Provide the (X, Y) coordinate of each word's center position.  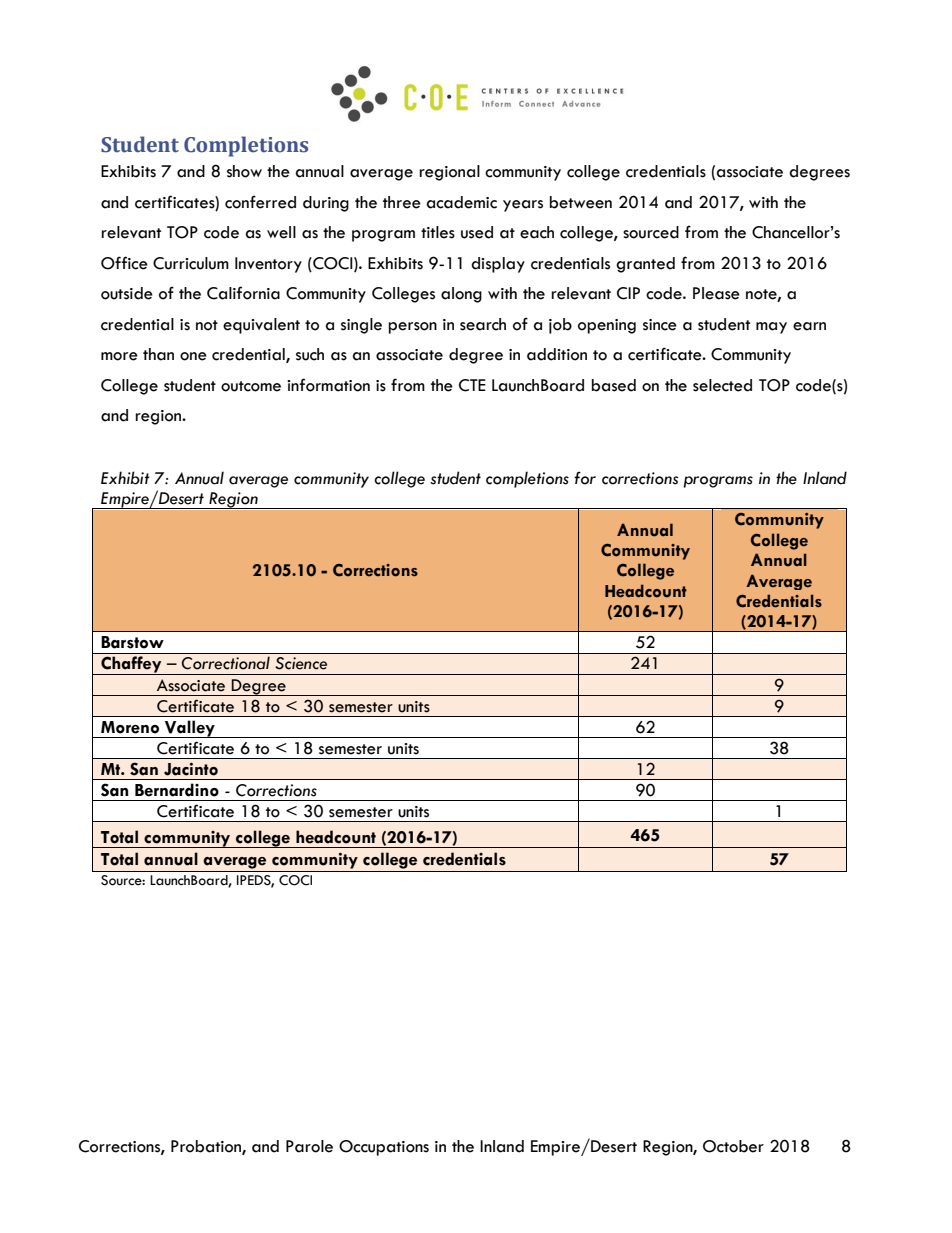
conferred (260, 202)
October (733, 1146)
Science (301, 663)
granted (645, 265)
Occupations (384, 1148)
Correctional (225, 663)
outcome (251, 386)
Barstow (132, 642)
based (614, 385)
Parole (309, 1146)
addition (557, 354)
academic (462, 202)
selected (722, 385)
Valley (190, 729)
